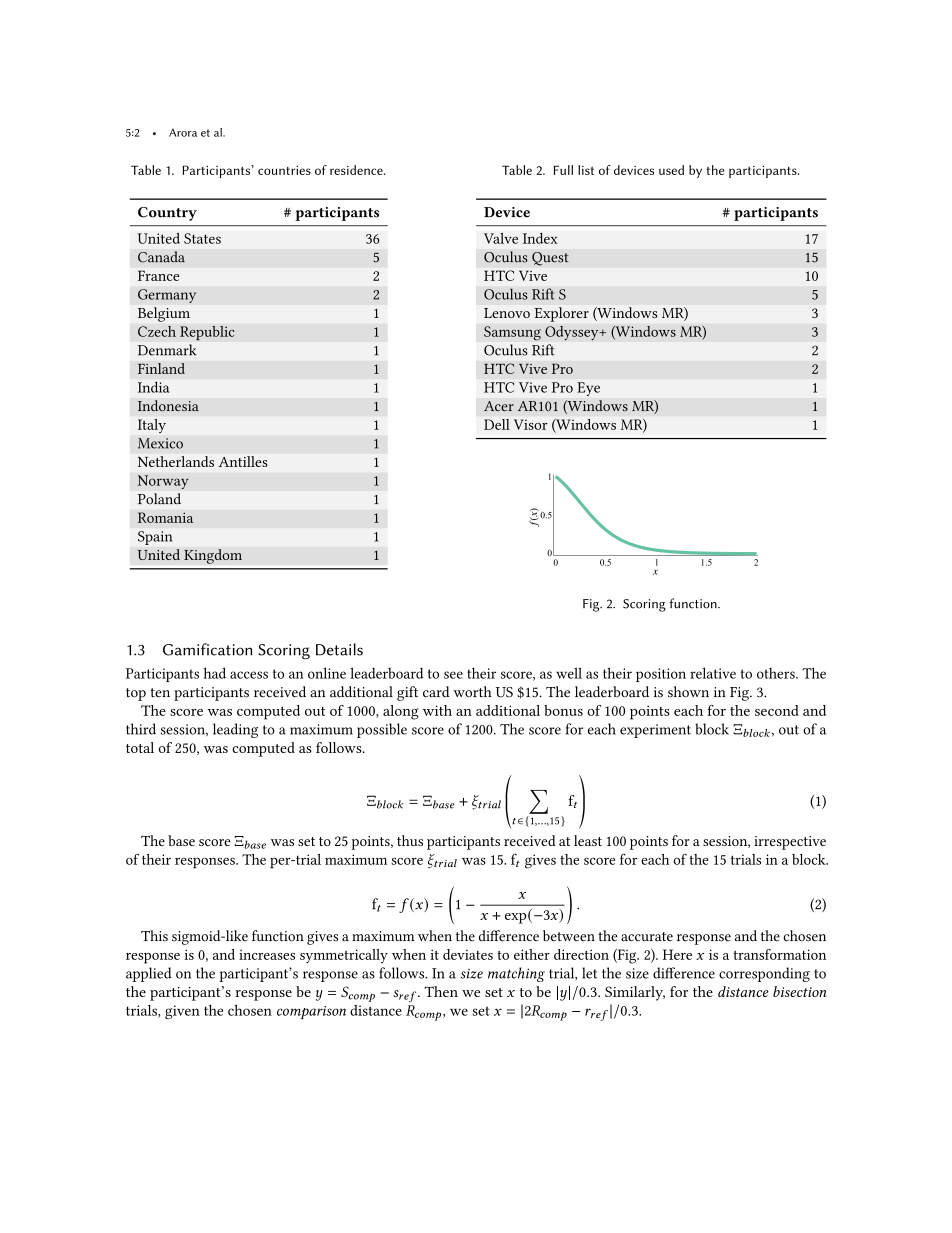 This screenshot has height=1233, width=952. I want to click on used, so click(671, 170).
